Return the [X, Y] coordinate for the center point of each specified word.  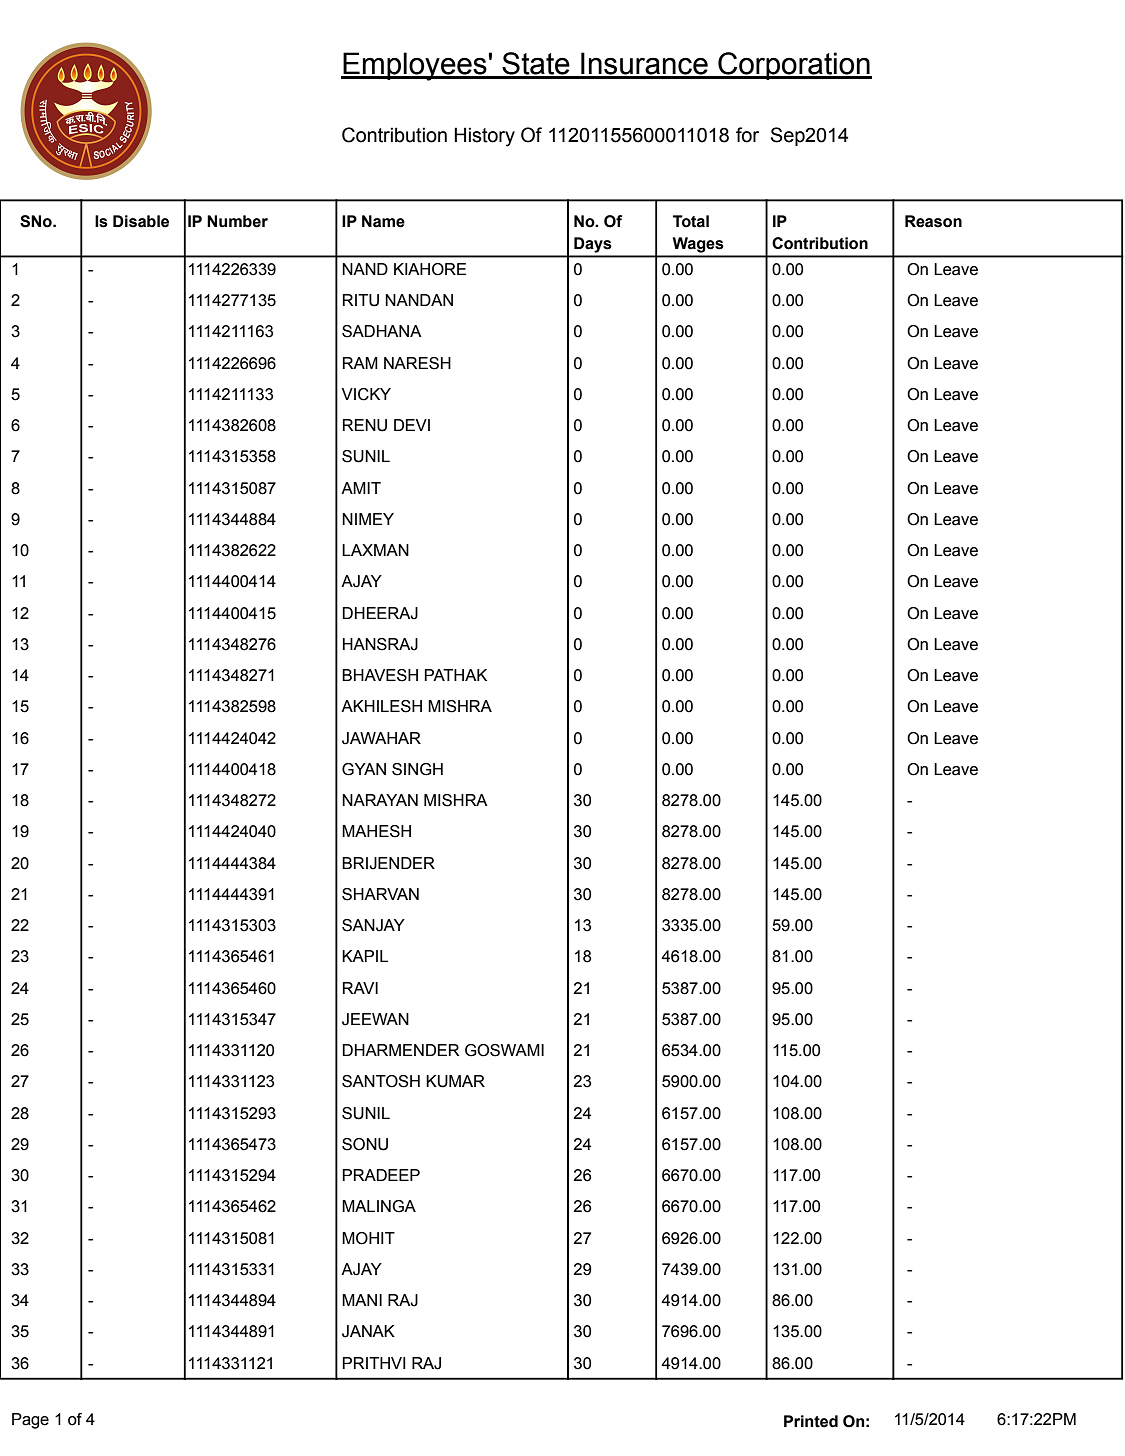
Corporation [794, 66]
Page [30, 1421]
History [484, 137]
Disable [141, 221]
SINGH [417, 769]
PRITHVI [374, 1363]
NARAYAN [380, 800]
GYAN [364, 769]
